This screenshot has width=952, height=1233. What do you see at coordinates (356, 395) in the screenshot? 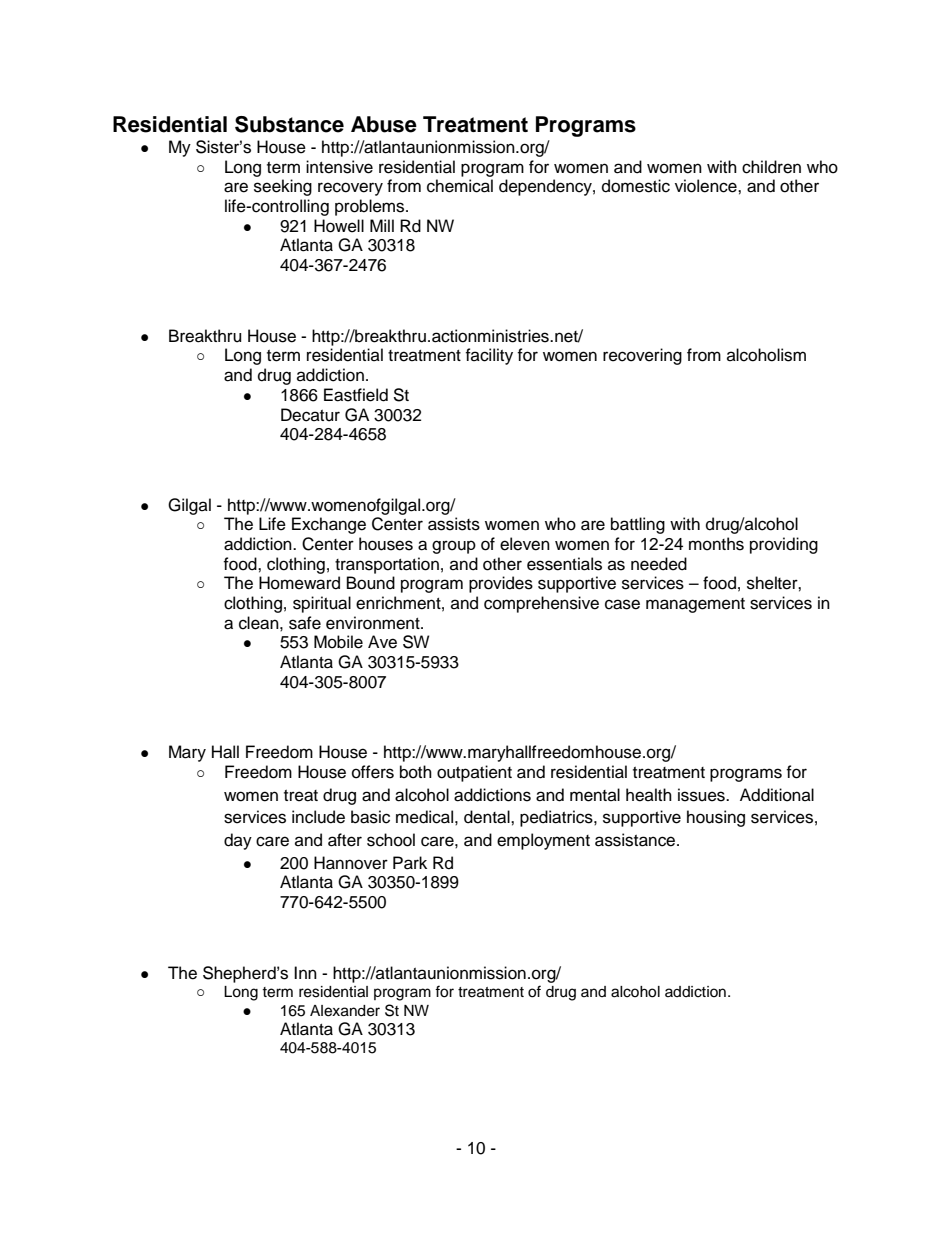
I see `Eastfield` at bounding box center [356, 395].
